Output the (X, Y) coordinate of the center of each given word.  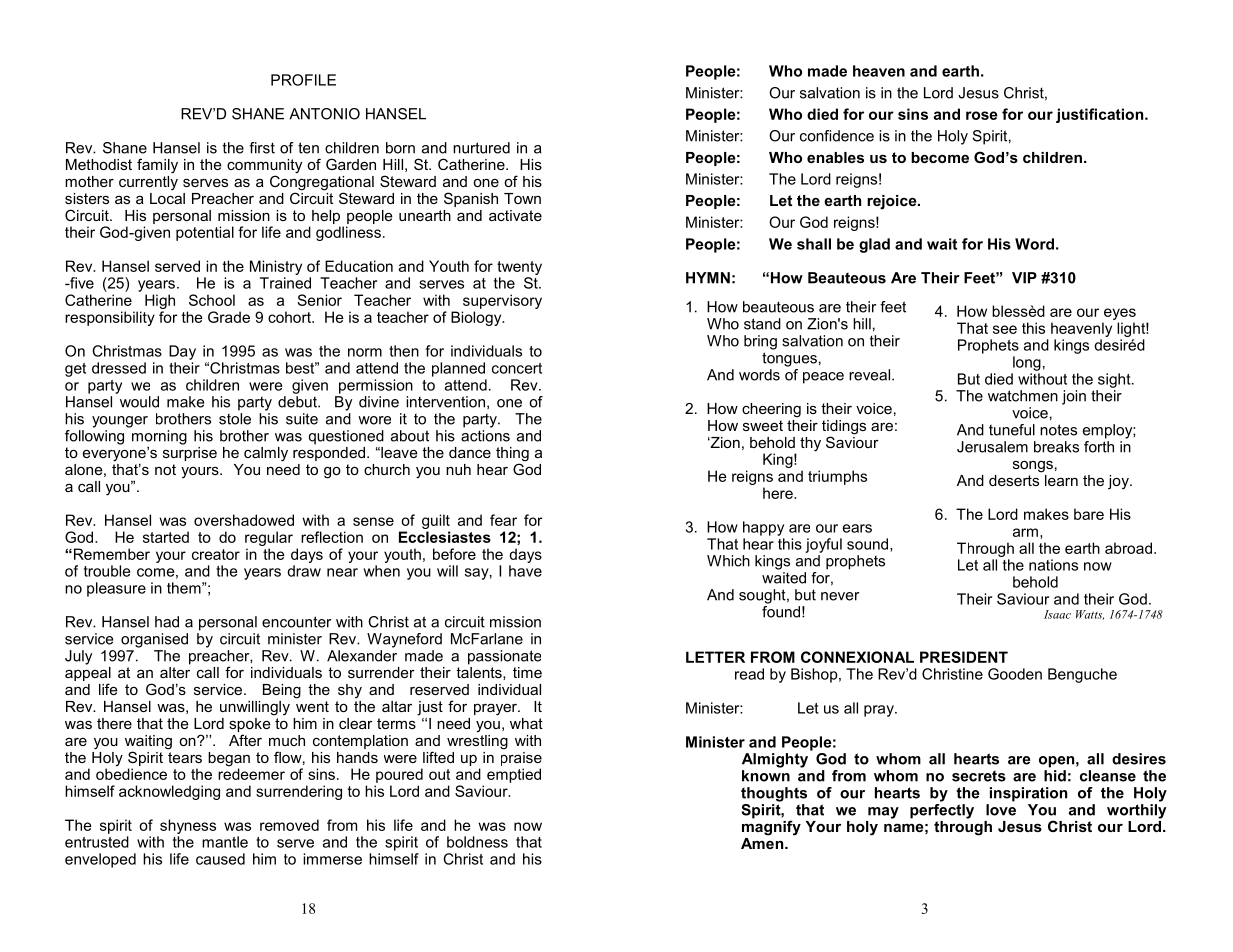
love (1001, 808)
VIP (1024, 278)
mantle (225, 842)
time (527, 672)
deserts (1015, 479)
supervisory (502, 301)
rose (982, 115)
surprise (190, 452)
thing (512, 455)
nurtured (481, 148)
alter (175, 671)
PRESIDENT (964, 657)
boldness (477, 842)
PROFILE (303, 80)
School (212, 300)
